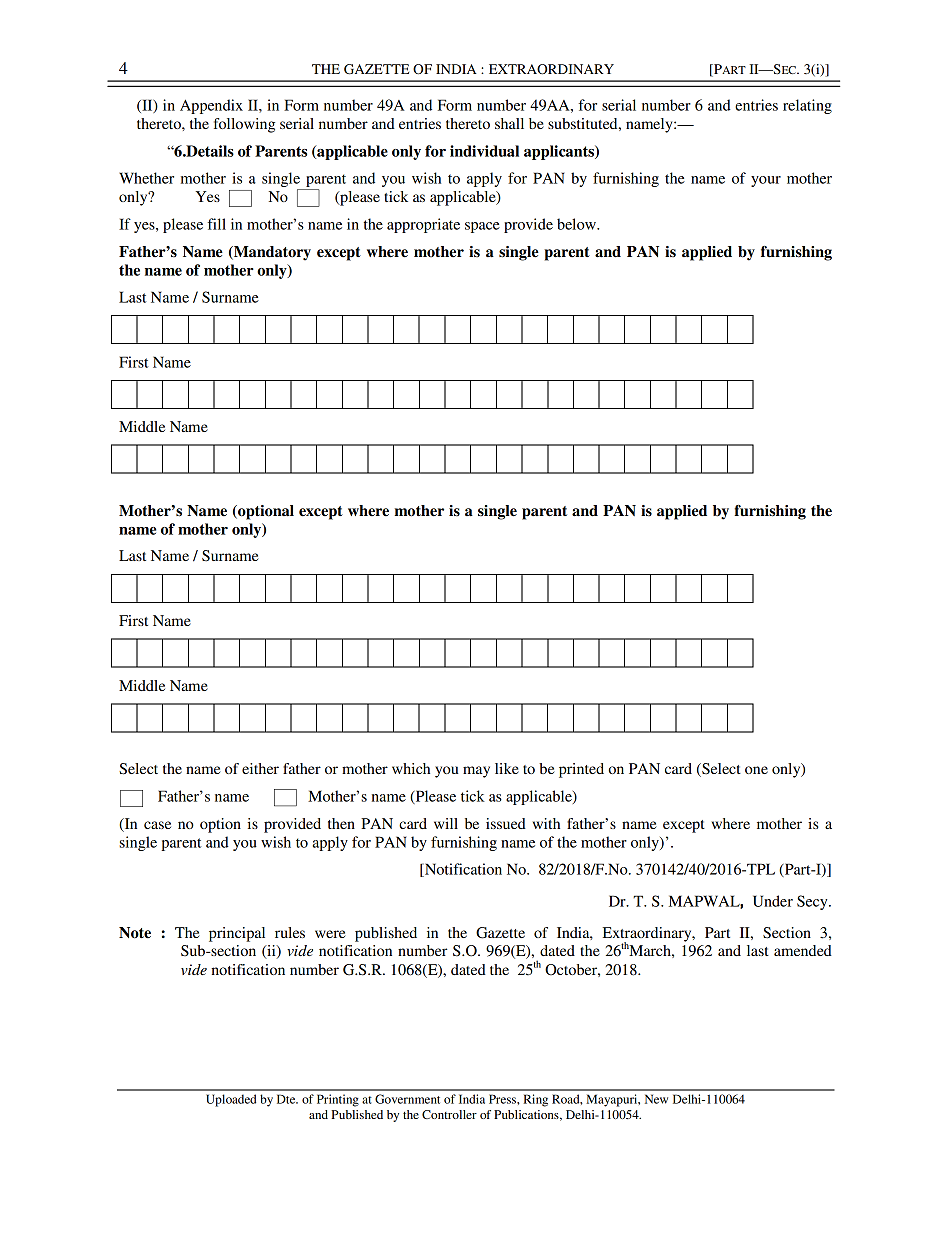 This image has height=1233, width=952. What do you see at coordinates (507, 768) in the image?
I see `like` at bounding box center [507, 768].
